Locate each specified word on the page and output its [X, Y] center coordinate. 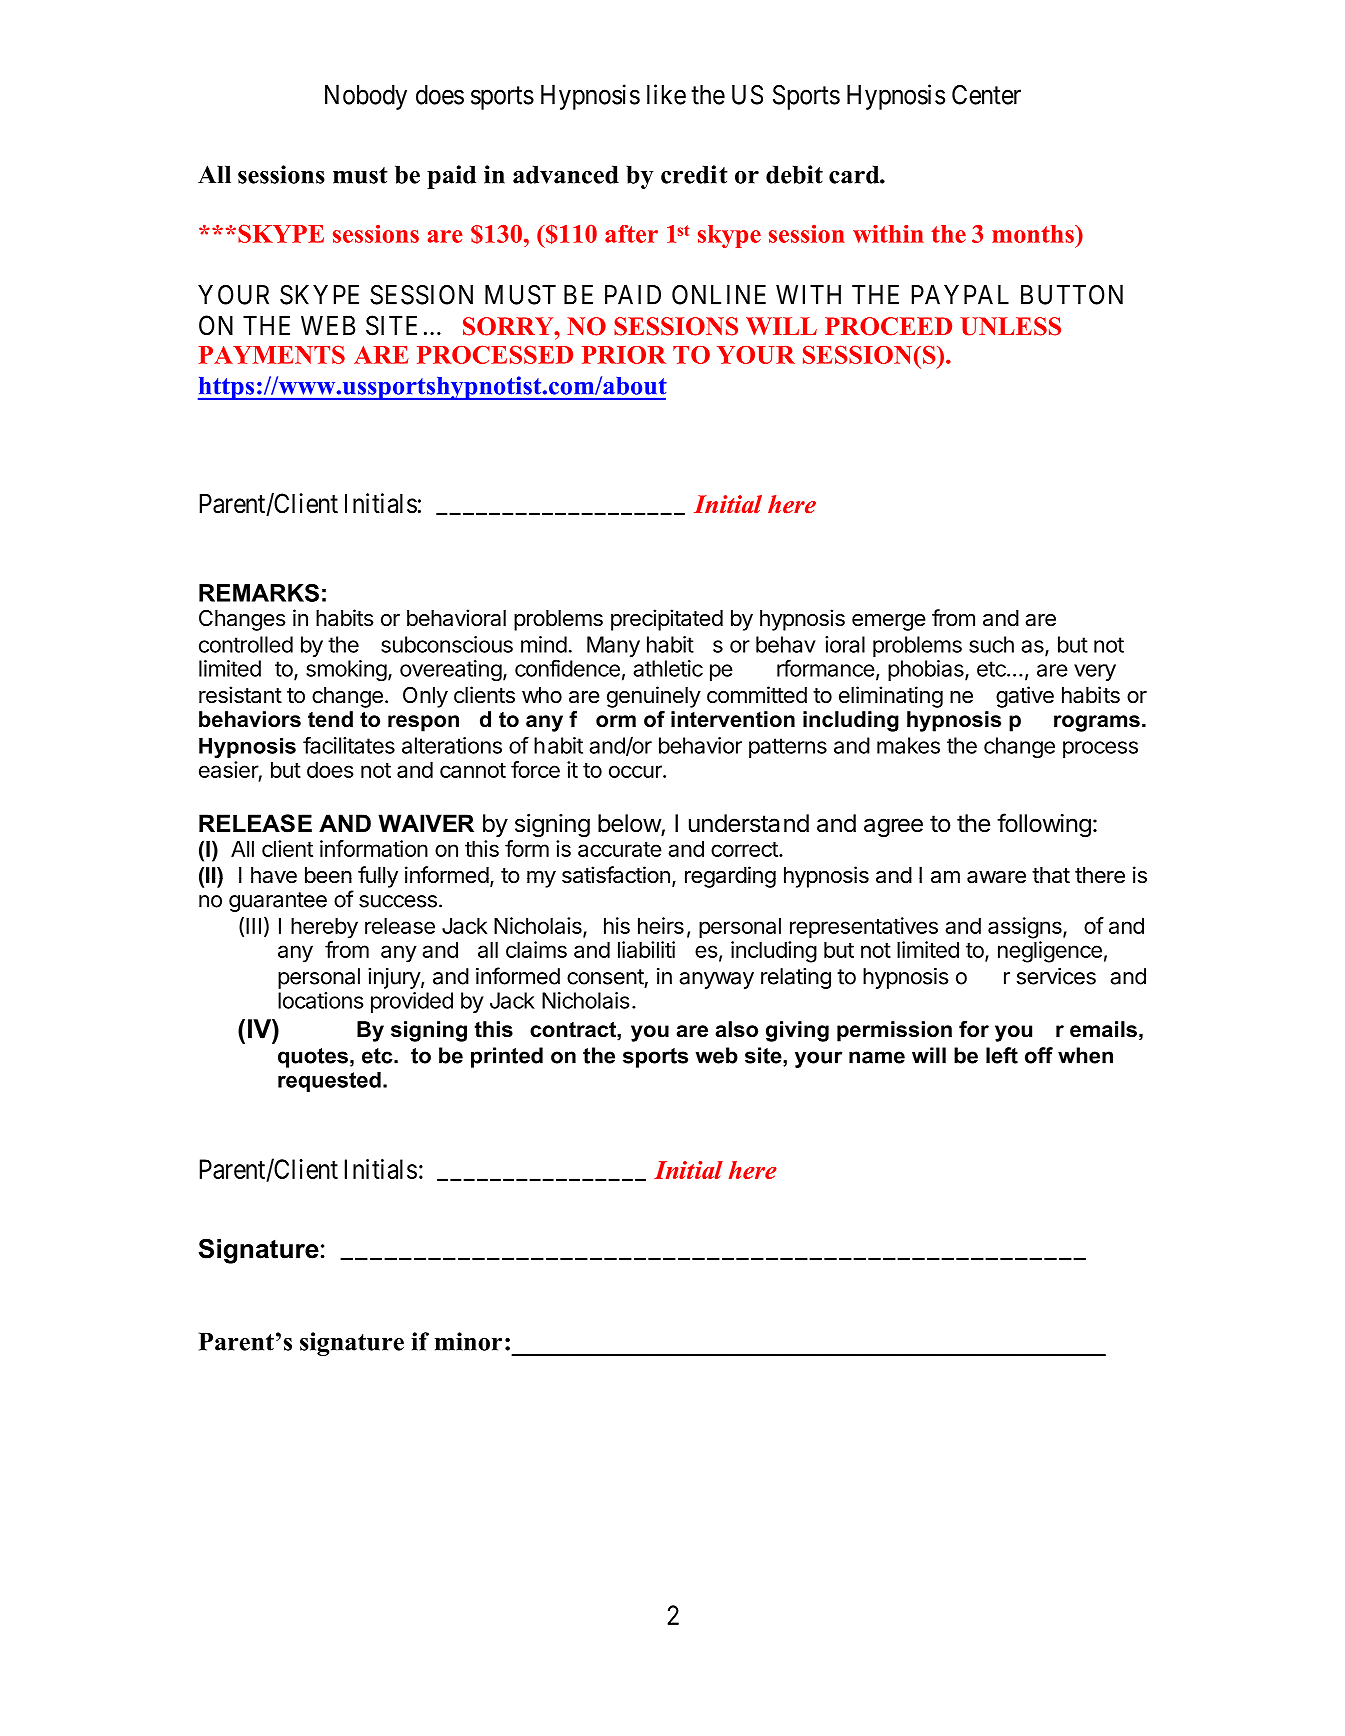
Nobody [366, 97]
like [666, 94]
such [991, 644]
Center [986, 95]
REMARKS [259, 593]
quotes [313, 1058]
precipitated [667, 620]
